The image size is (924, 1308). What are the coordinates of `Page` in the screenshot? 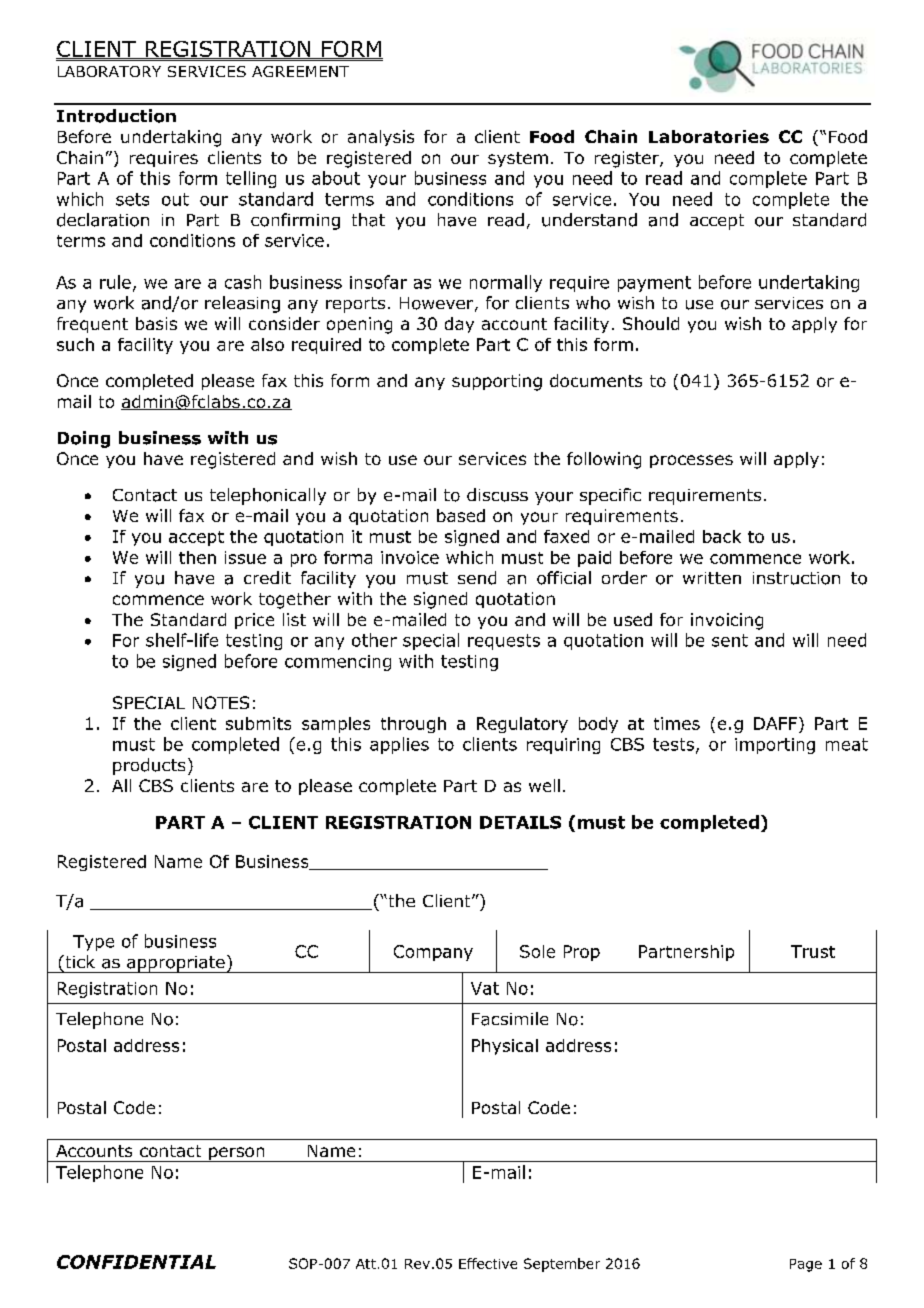 It's located at (806, 1265).
